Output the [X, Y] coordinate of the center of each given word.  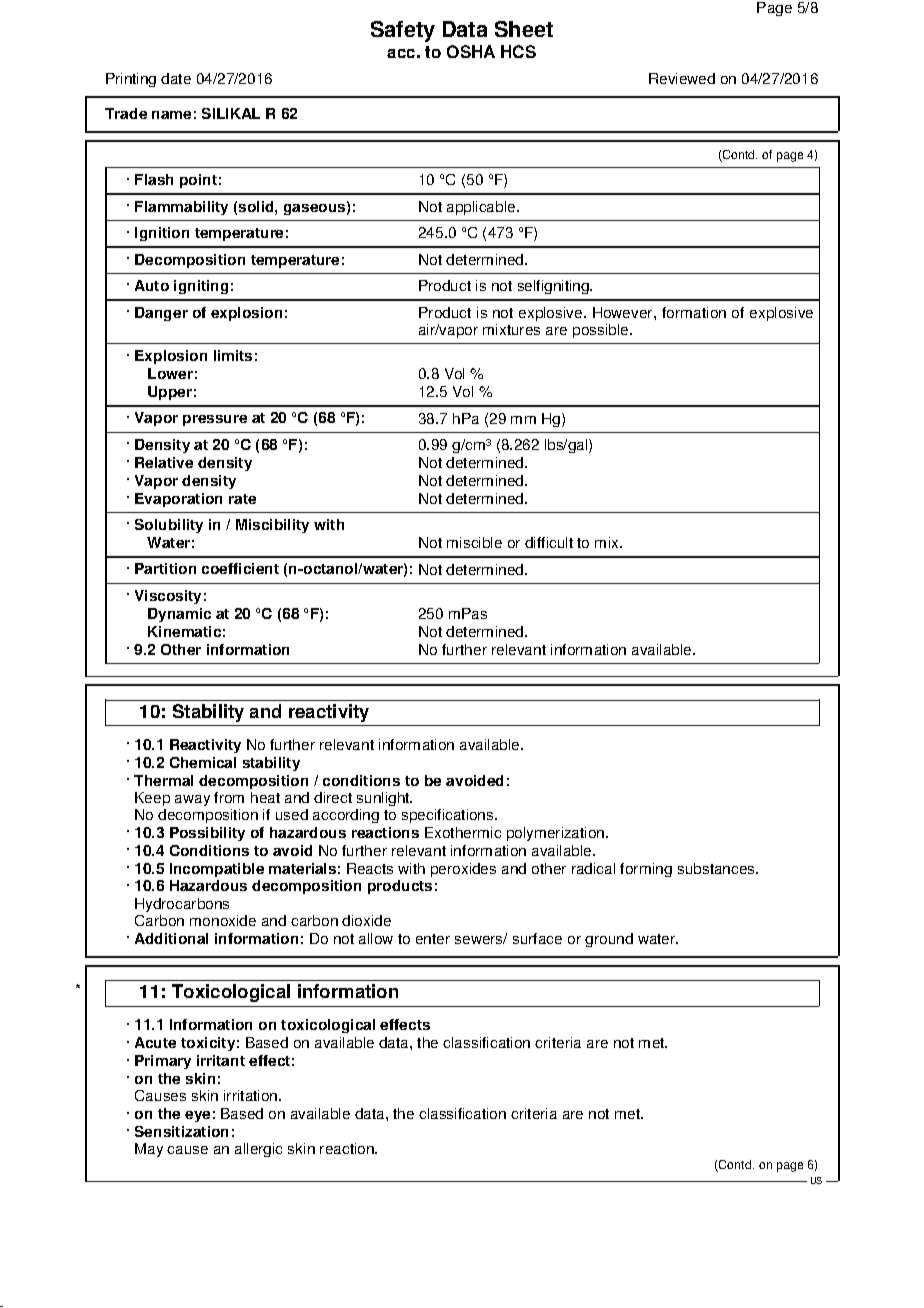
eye [197, 1116]
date [176, 78]
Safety [403, 31]
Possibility [207, 834]
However [624, 312]
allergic [258, 1150]
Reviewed [682, 78]
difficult [549, 542]
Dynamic [179, 615]
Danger [161, 314]
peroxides [463, 870]
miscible [474, 542]
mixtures [511, 329]
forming [646, 870]
